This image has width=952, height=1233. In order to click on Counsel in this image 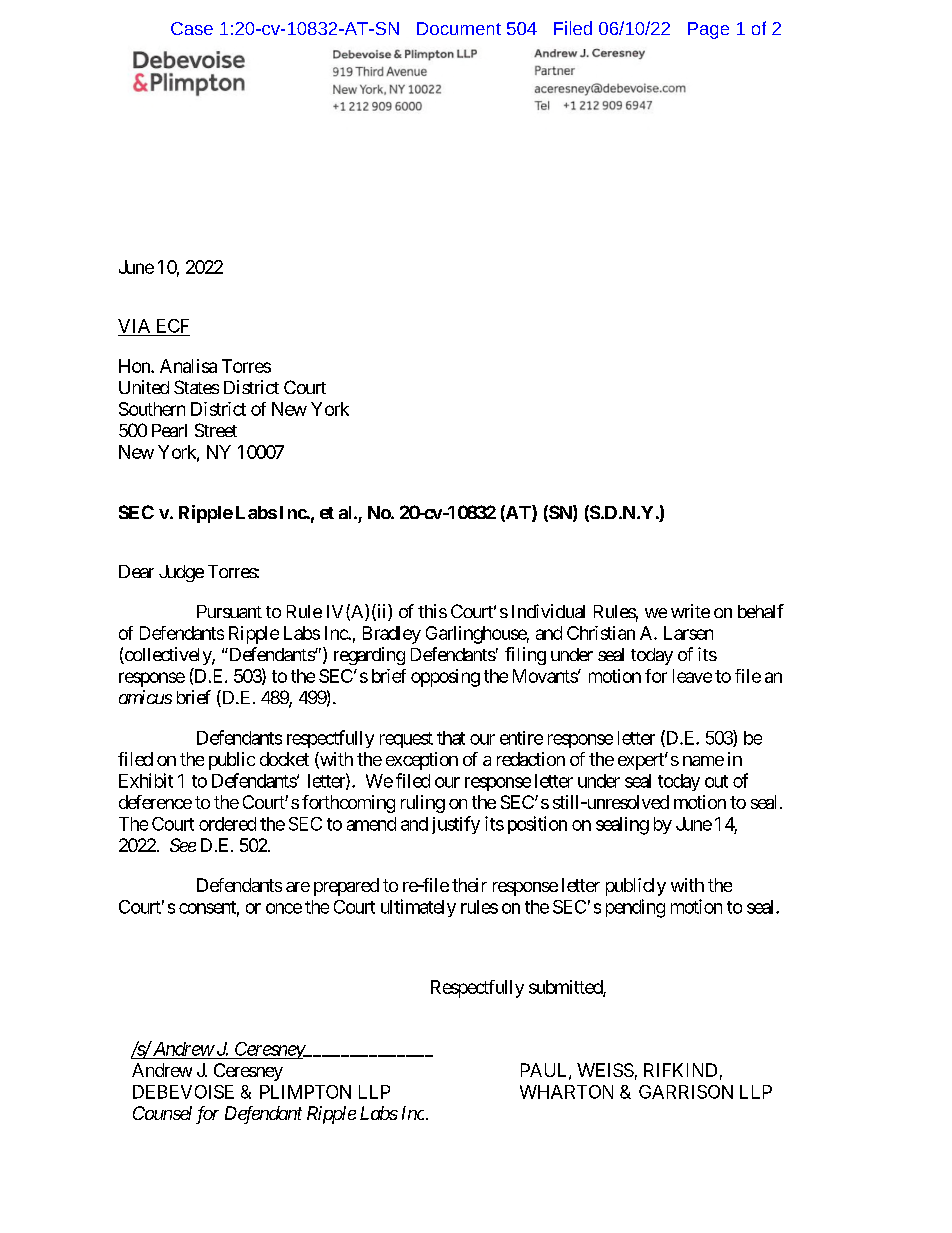, I will do `click(162, 1113)`.
